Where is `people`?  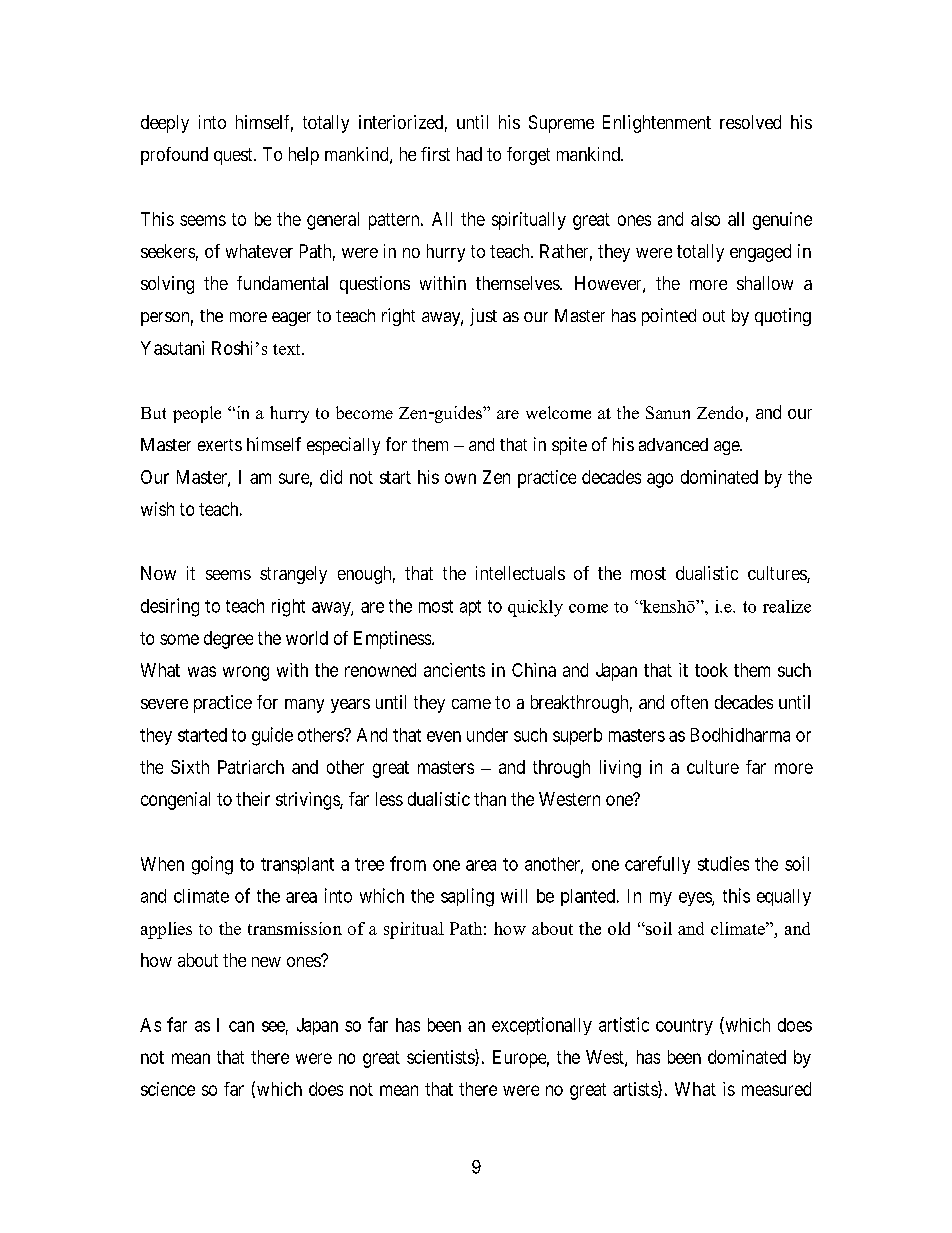 people is located at coordinates (197, 414).
